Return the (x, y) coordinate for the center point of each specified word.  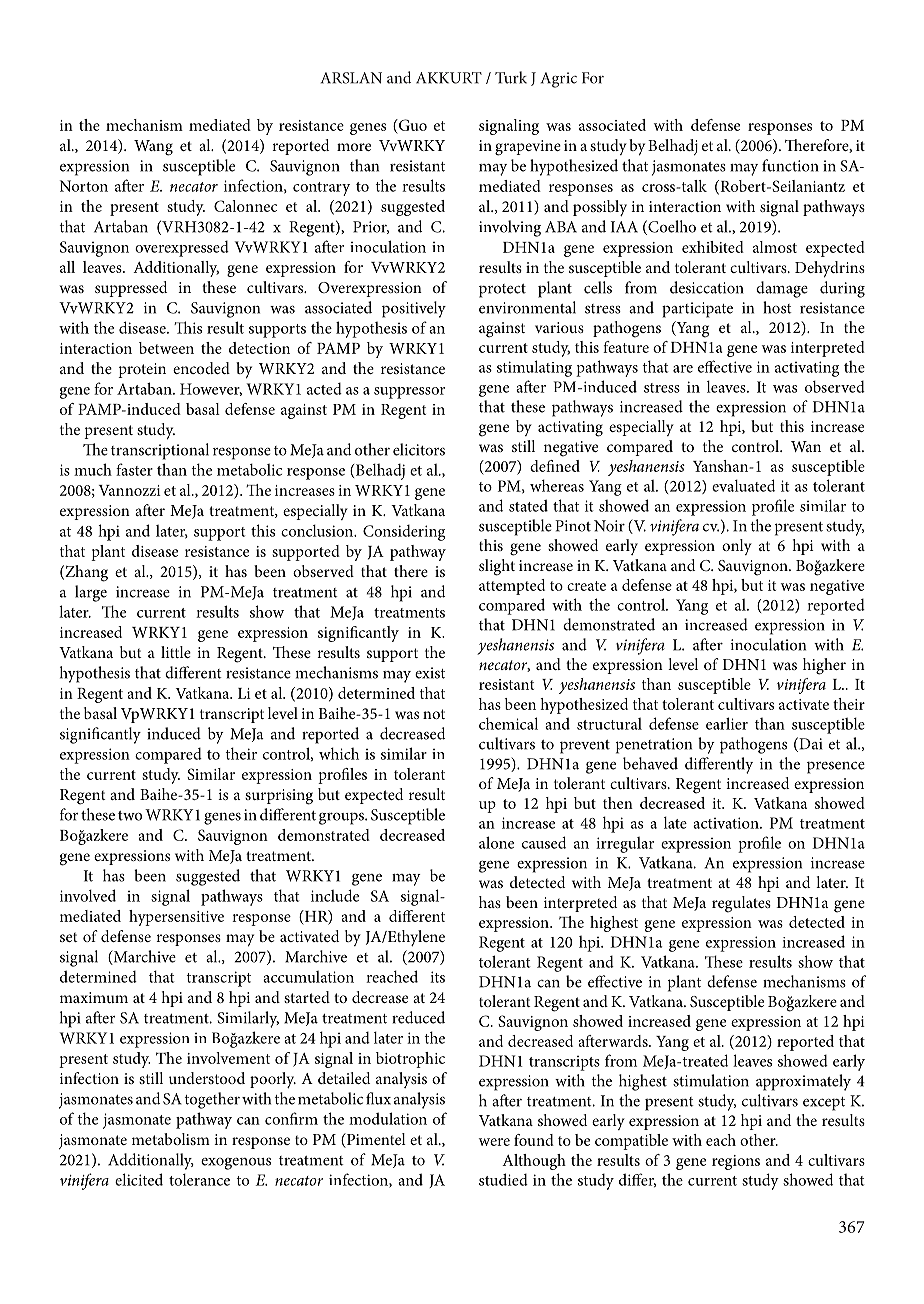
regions (736, 1162)
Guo (412, 125)
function (790, 165)
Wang (153, 148)
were (494, 1142)
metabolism (171, 1139)
